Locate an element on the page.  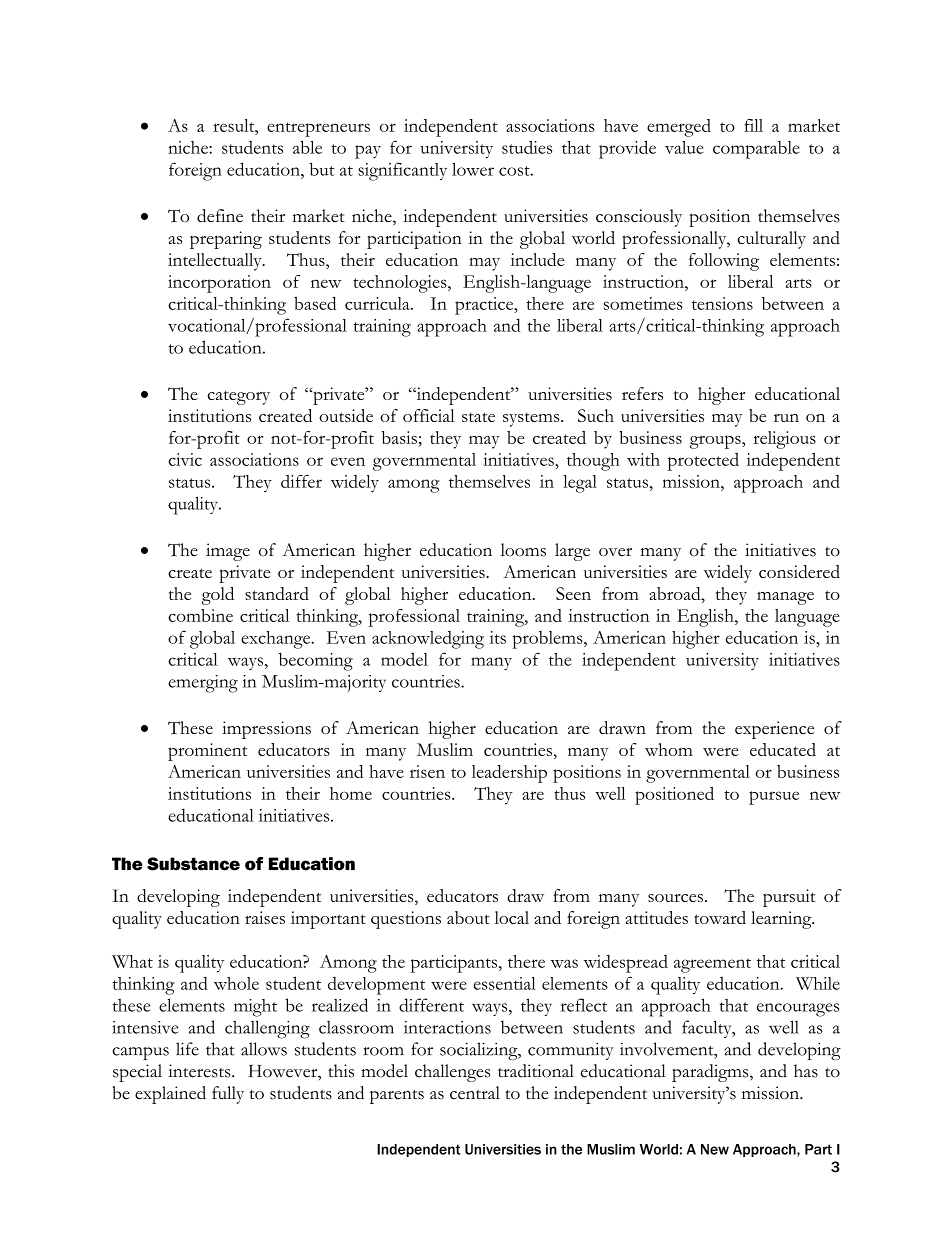
run is located at coordinates (786, 418).
